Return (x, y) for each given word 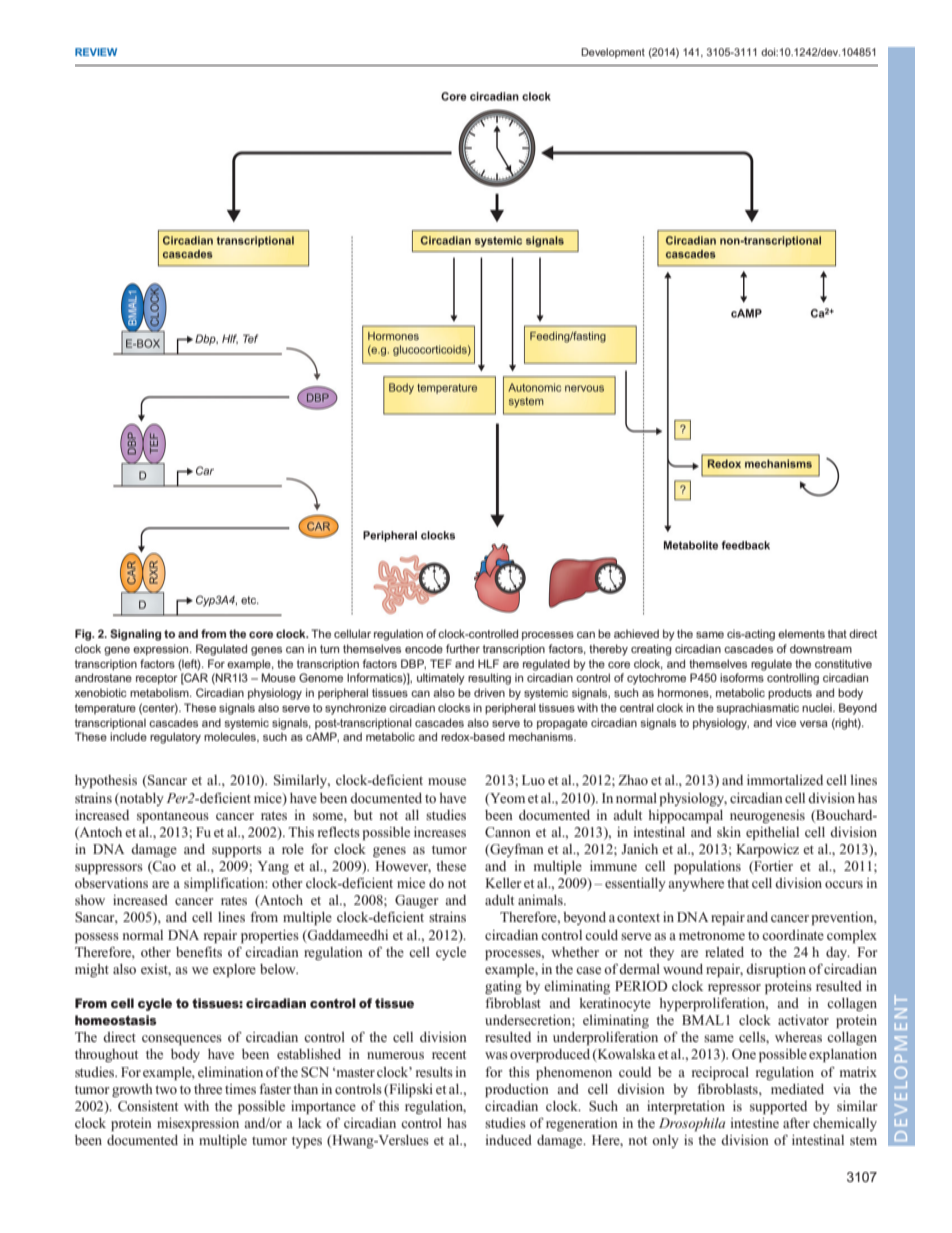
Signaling (135, 635)
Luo (533, 780)
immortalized (785, 780)
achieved (636, 633)
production (517, 1090)
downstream (821, 648)
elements (801, 633)
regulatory (175, 738)
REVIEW (96, 52)
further (463, 648)
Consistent (148, 1106)
